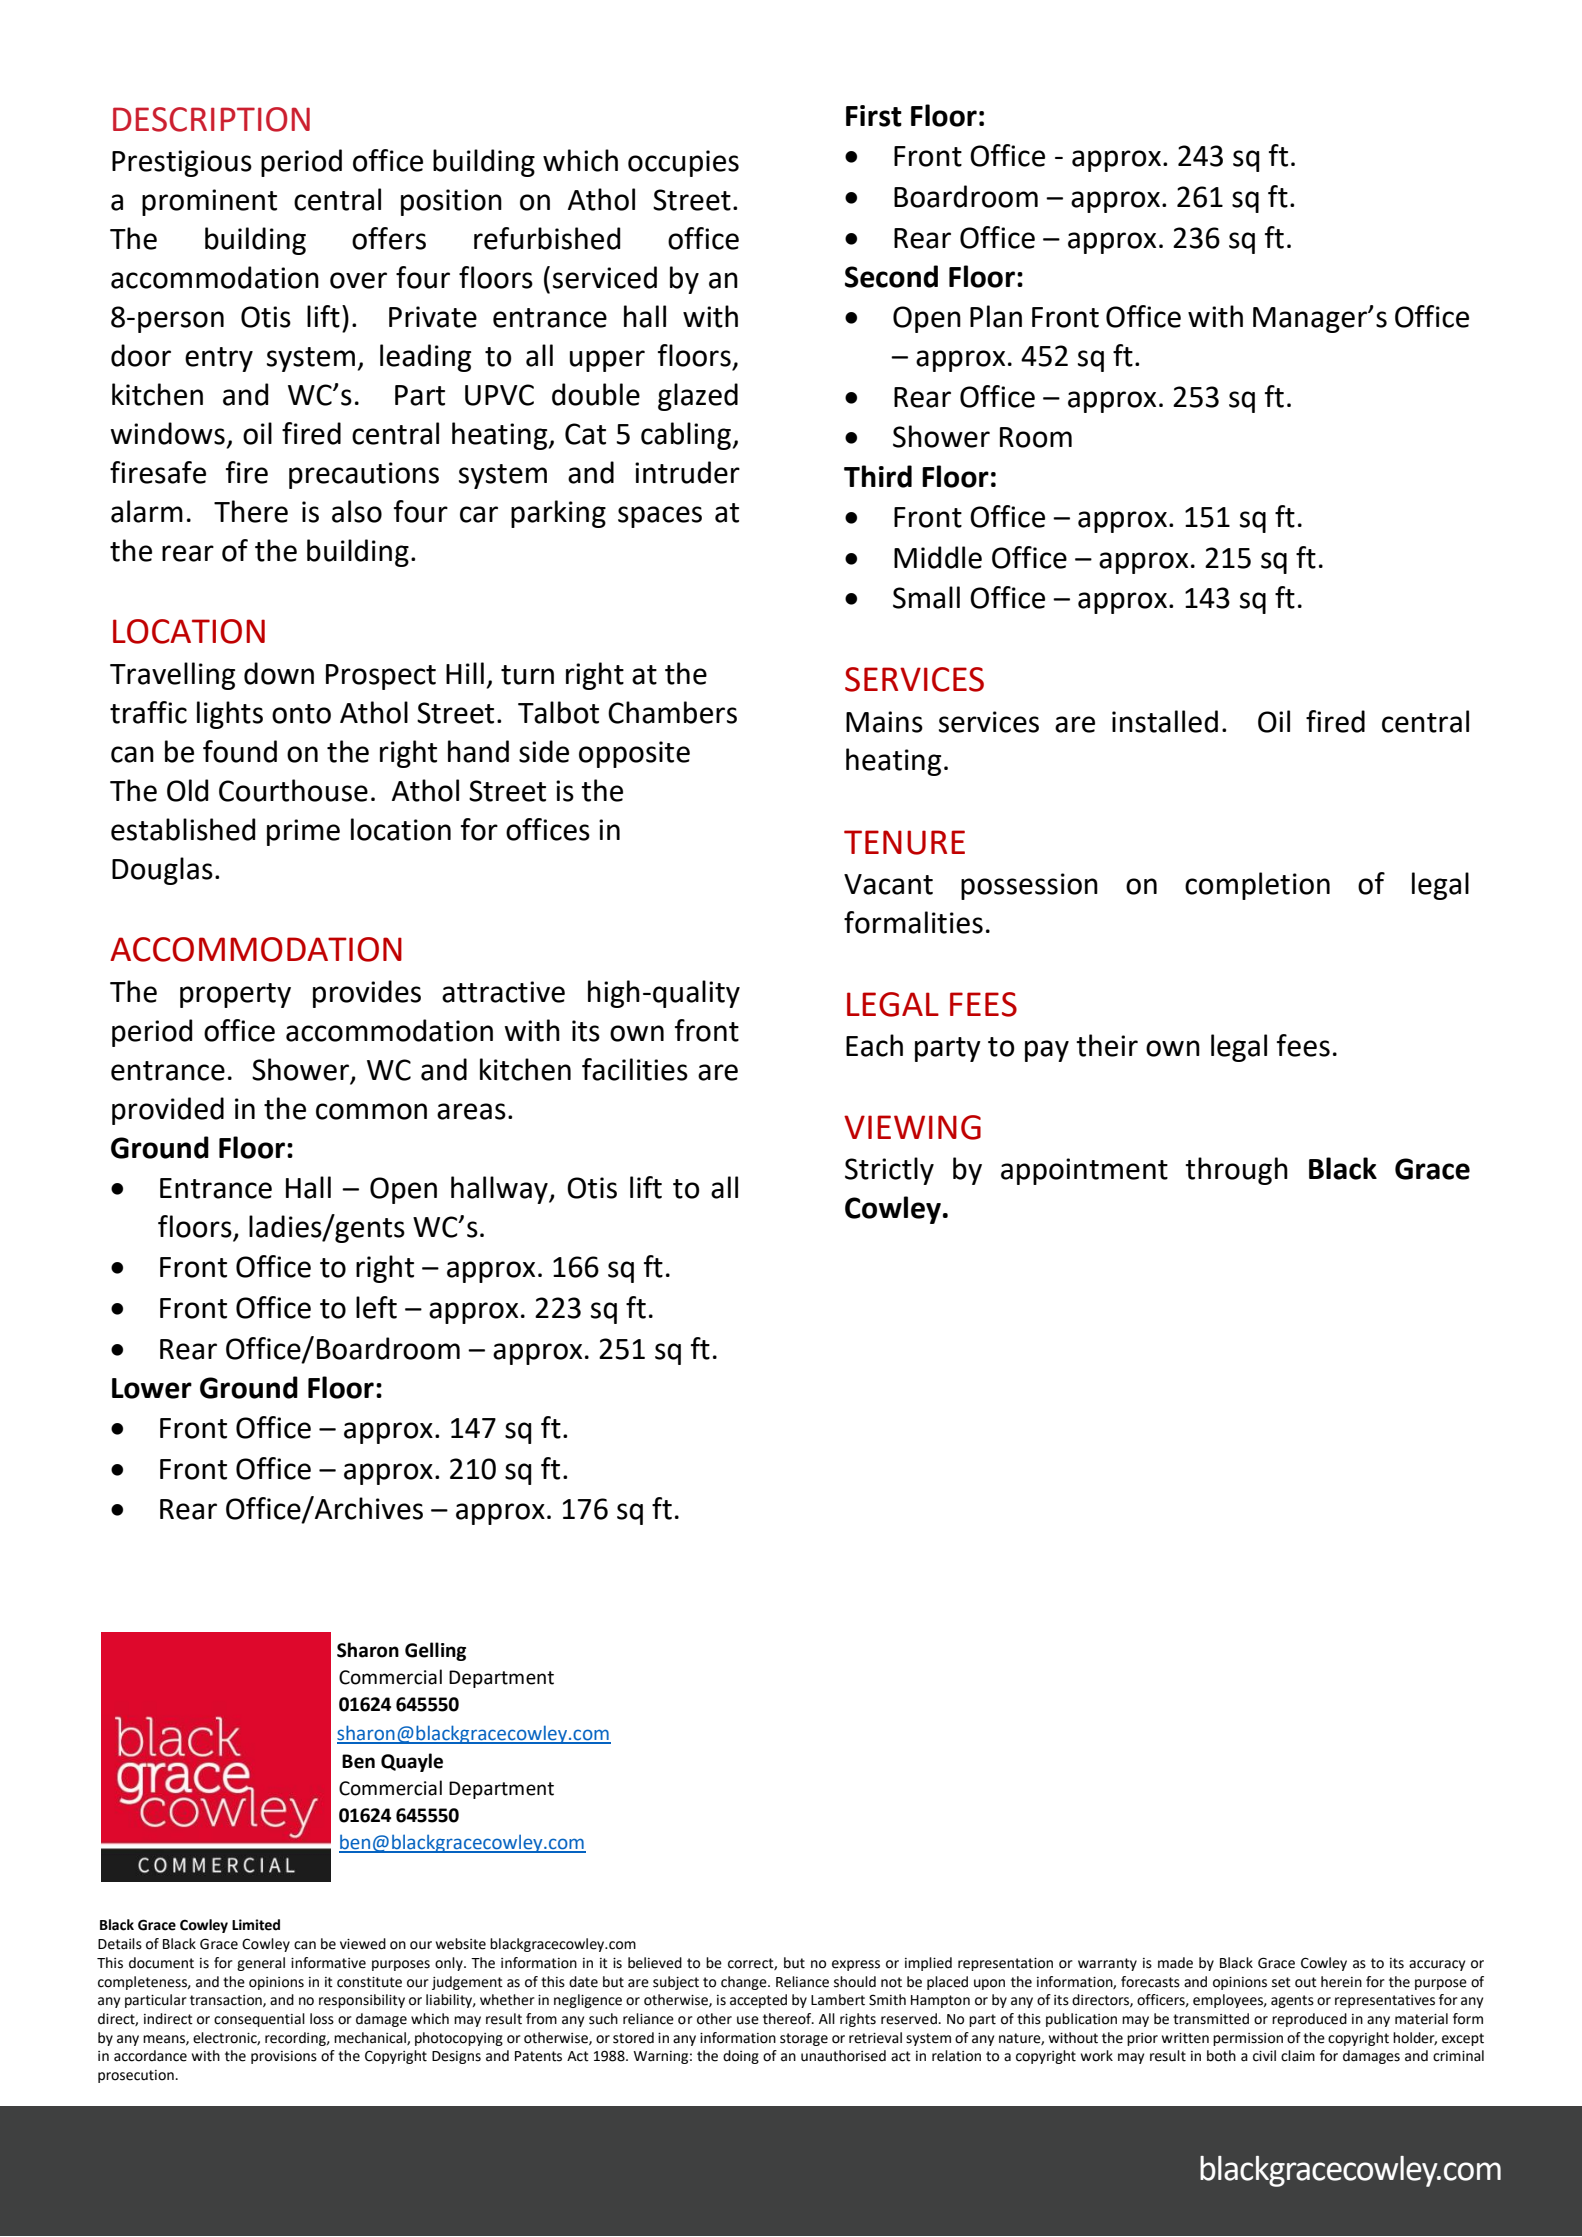 Image resolution: width=1582 pixels, height=2237 pixels. Describe the element at coordinates (259, 2020) in the image. I see `consequential` at that location.
